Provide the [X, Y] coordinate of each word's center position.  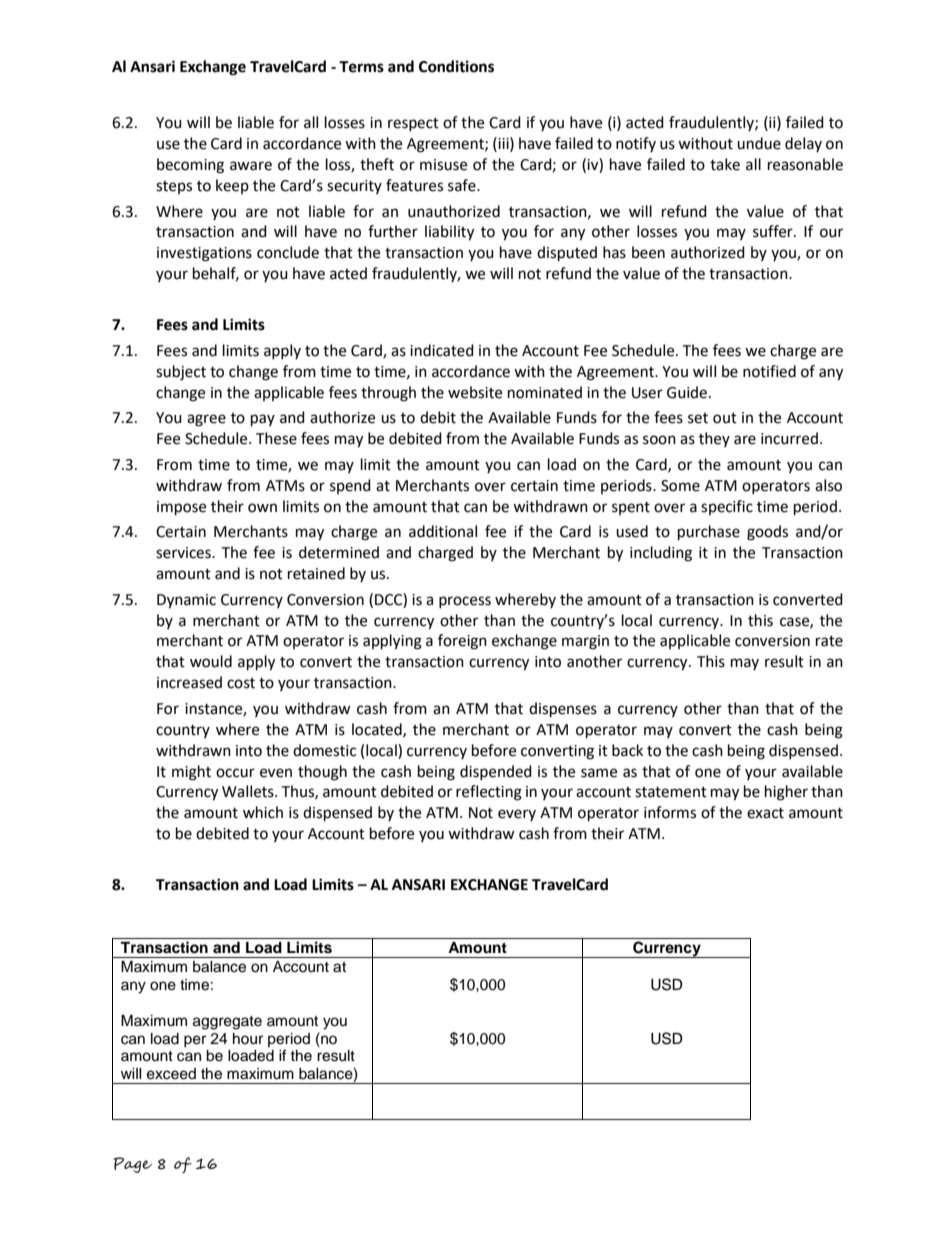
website [475, 392]
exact [765, 813]
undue [759, 143]
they [714, 439]
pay [263, 420]
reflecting [489, 793]
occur [235, 773]
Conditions [456, 66]
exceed [171, 1074]
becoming [190, 166]
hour [248, 1039]
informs [670, 812]
